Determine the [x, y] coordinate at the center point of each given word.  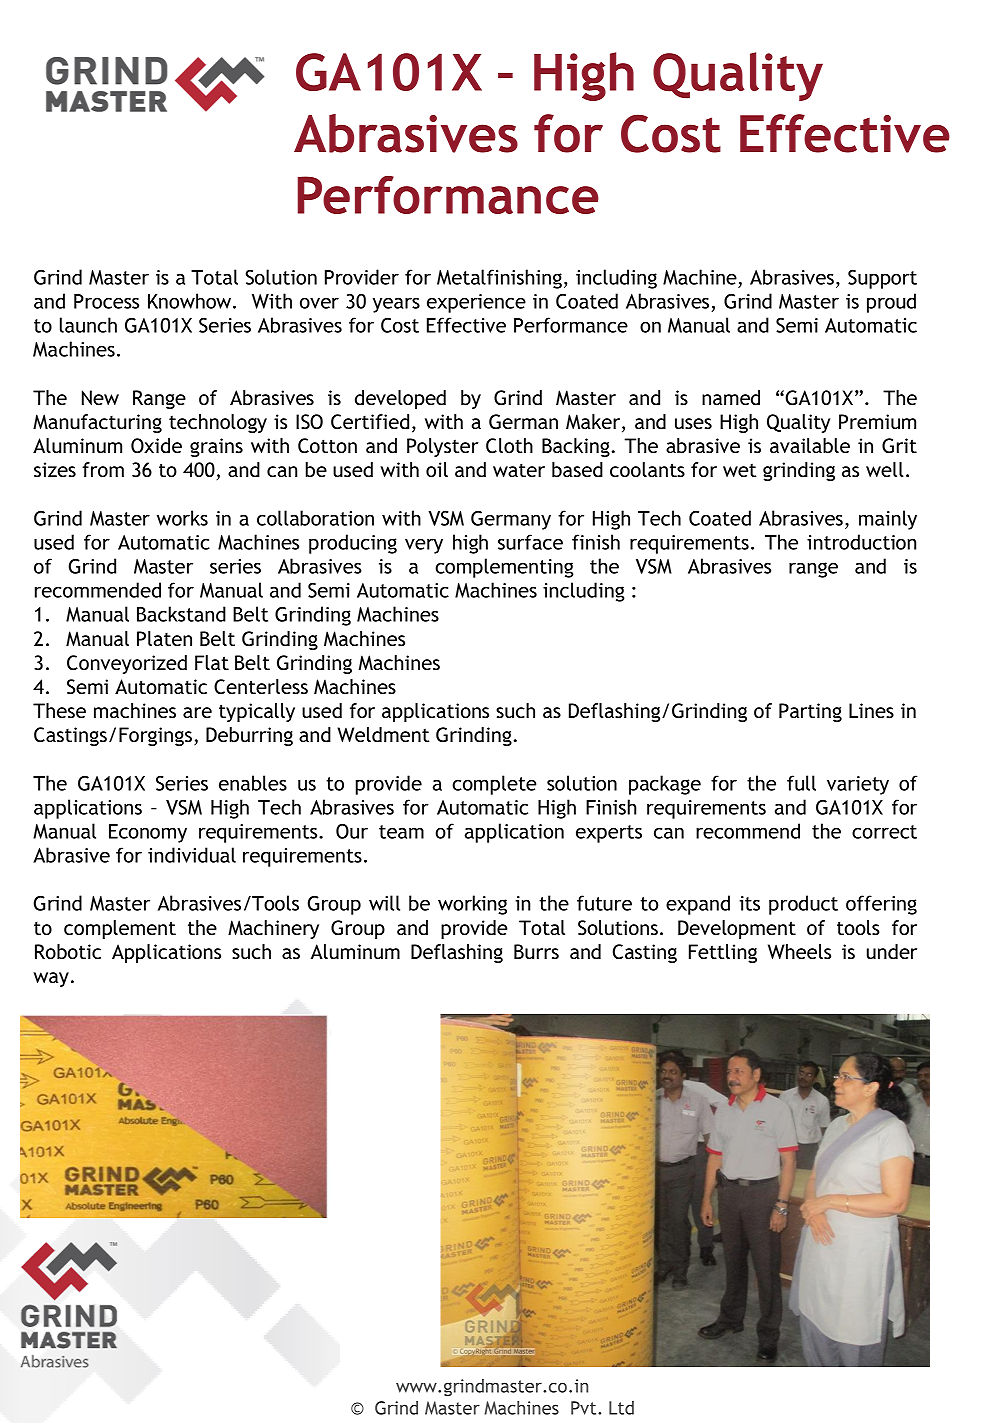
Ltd [621, 1408]
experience [476, 303]
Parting [810, 712]
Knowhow [191, 301]
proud [891, 303]
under [892, 951]
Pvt [585, 1408]
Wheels [799, 951]
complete [494, 785]
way [51, 979]
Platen [164, 638]
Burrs [536, 951]
